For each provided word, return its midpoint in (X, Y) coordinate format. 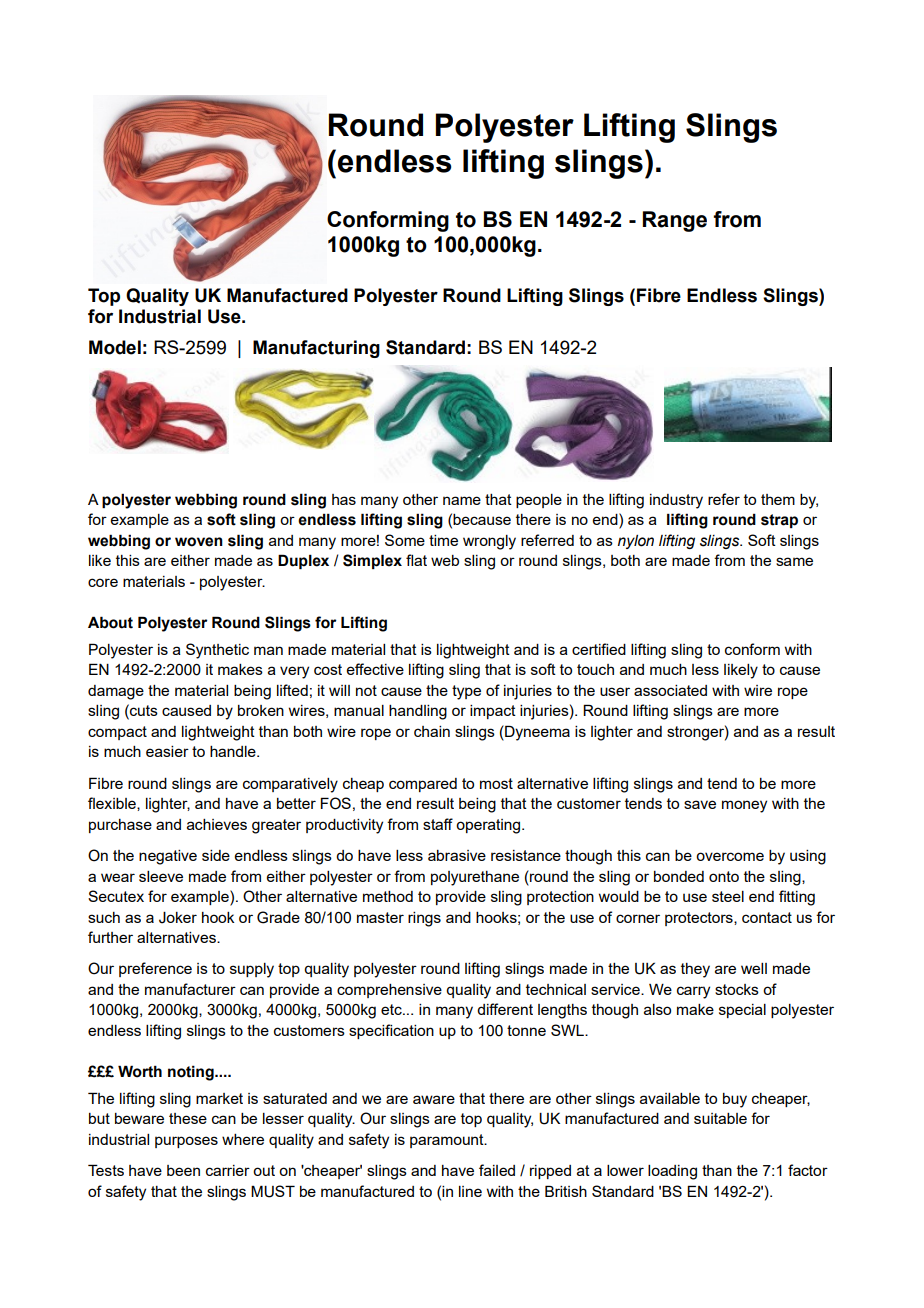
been (183, 1170)
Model (115, 347)
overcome (730, 856)
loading (672, 1172)
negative (168, 857)
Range (675, 221)
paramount (448, 1141)
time (443, 540)
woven (199, 542)
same (794, 561)
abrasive (457, 855)
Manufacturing (316, 349)
